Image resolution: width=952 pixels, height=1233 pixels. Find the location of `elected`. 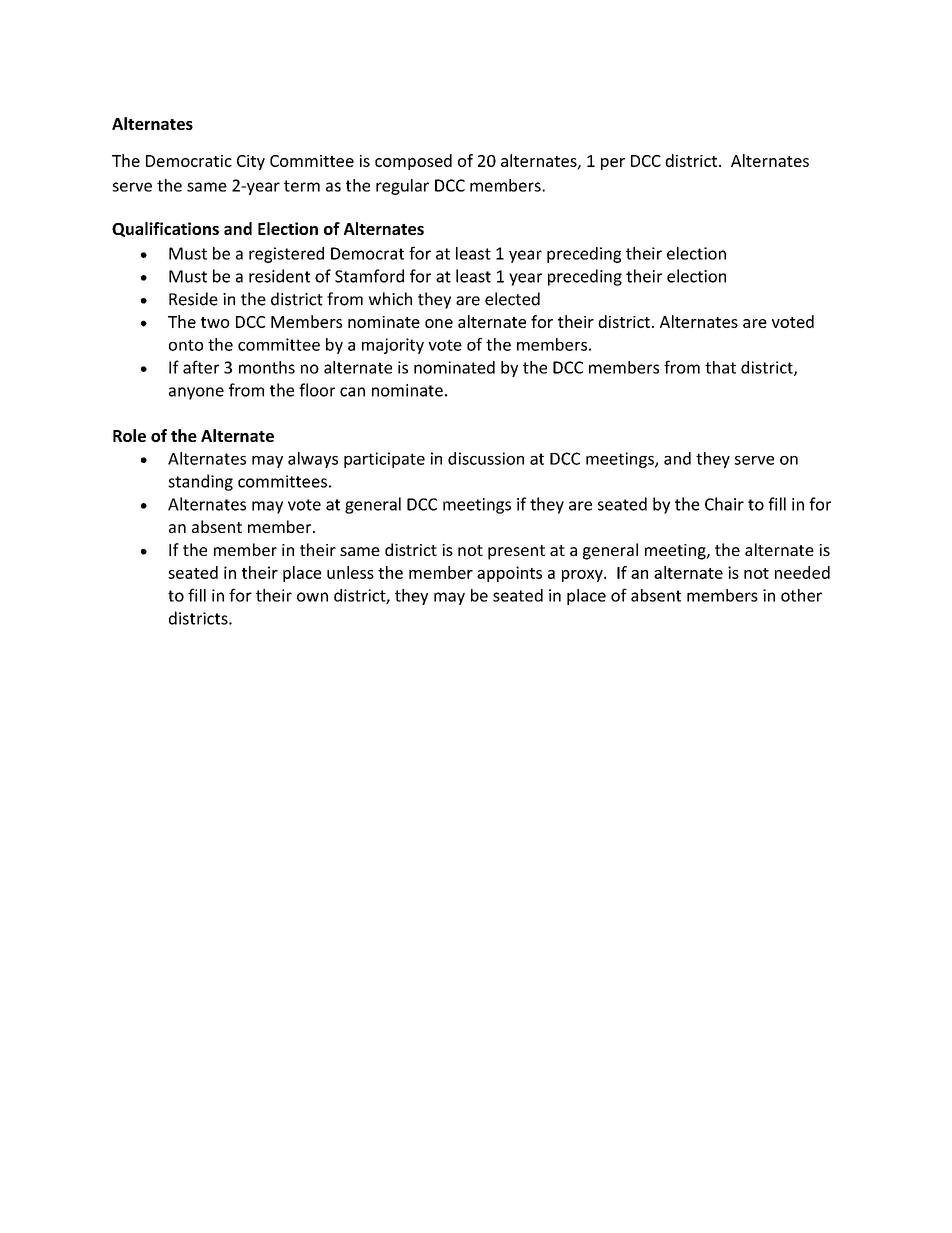

elected is located at coordinates (512, 299).
